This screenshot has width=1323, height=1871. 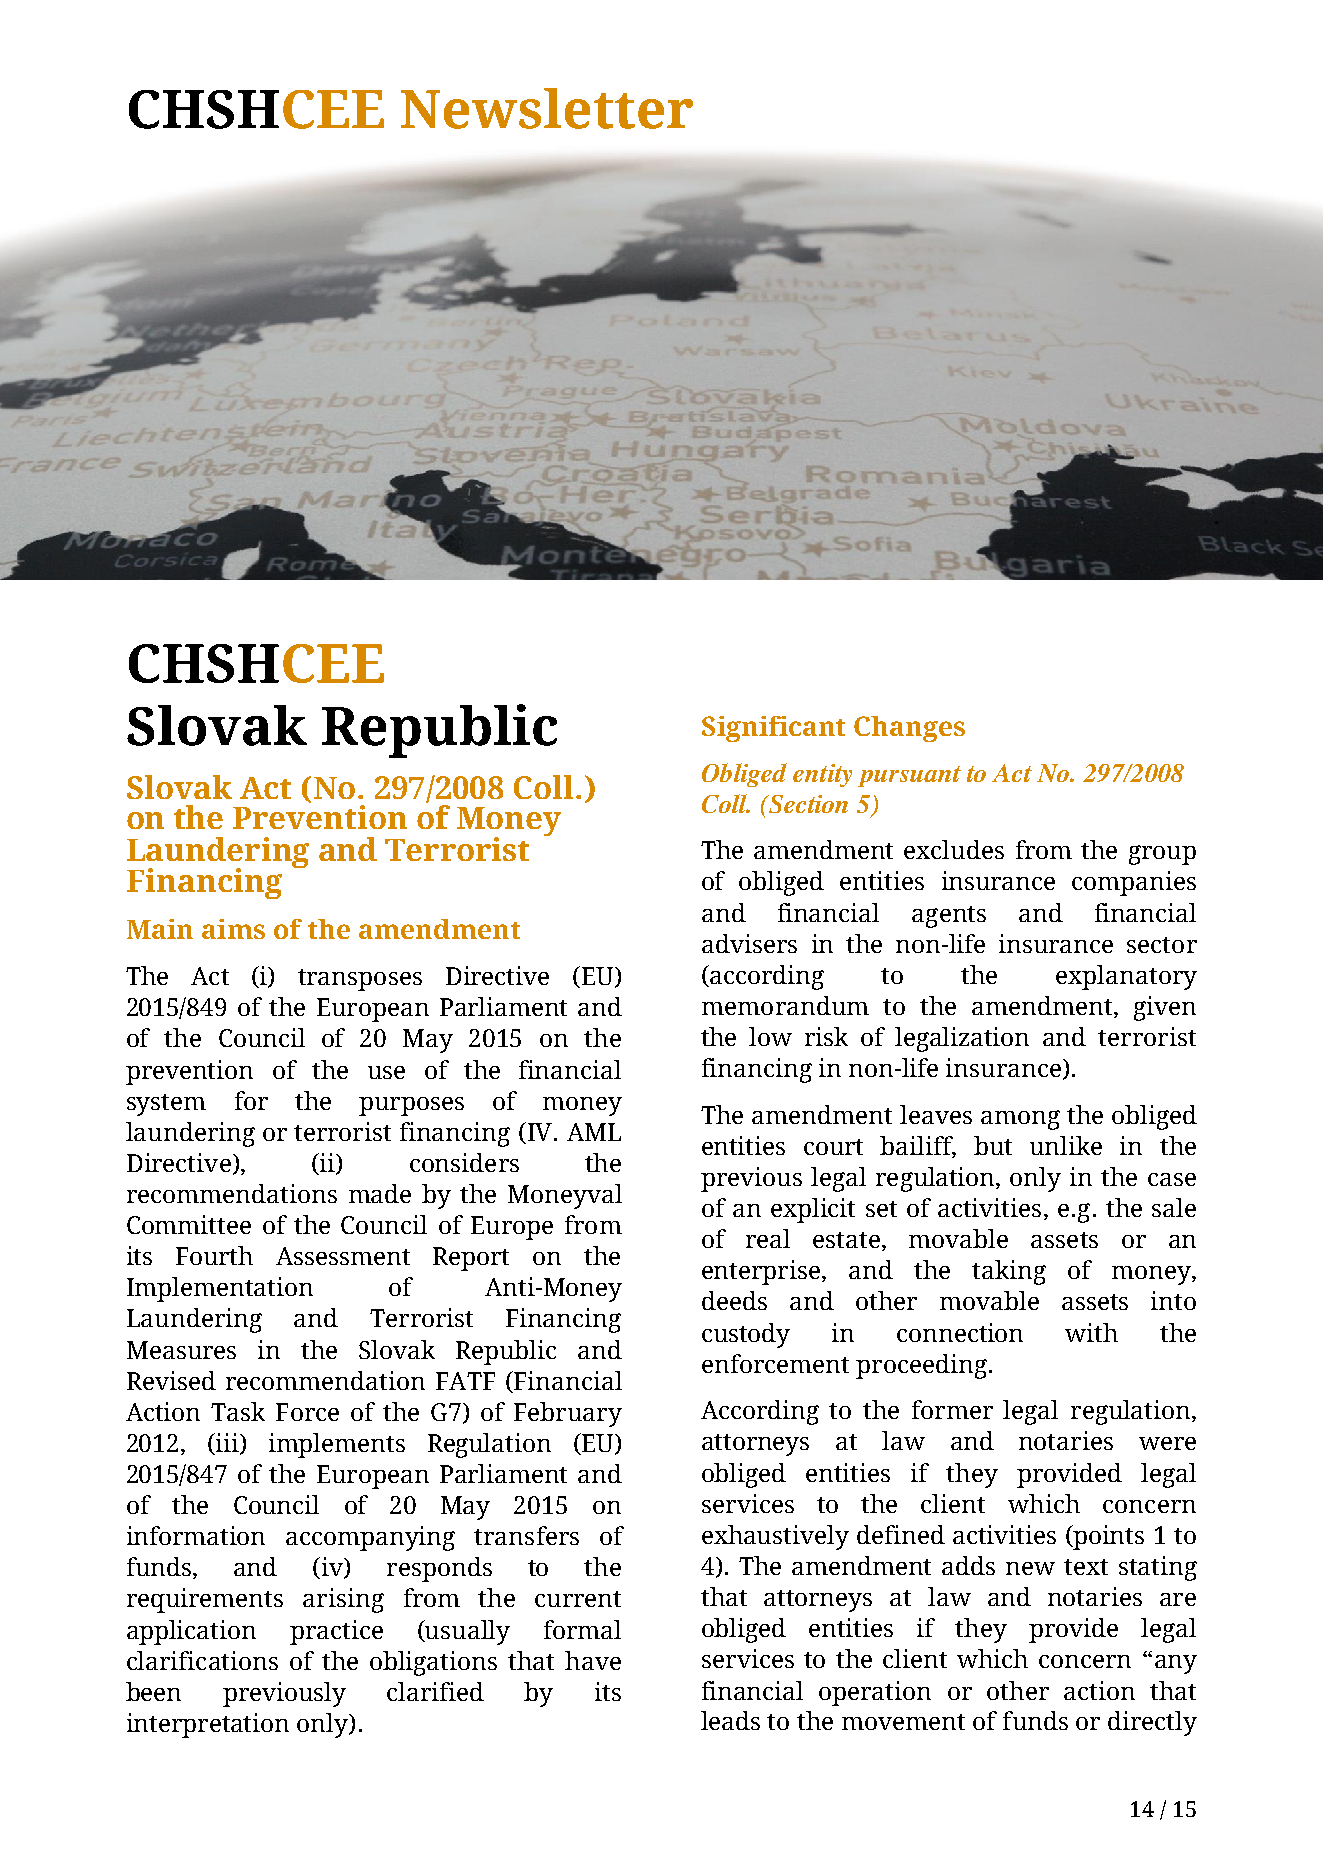 I want to click on Changes, so click(x=909, y=729).
